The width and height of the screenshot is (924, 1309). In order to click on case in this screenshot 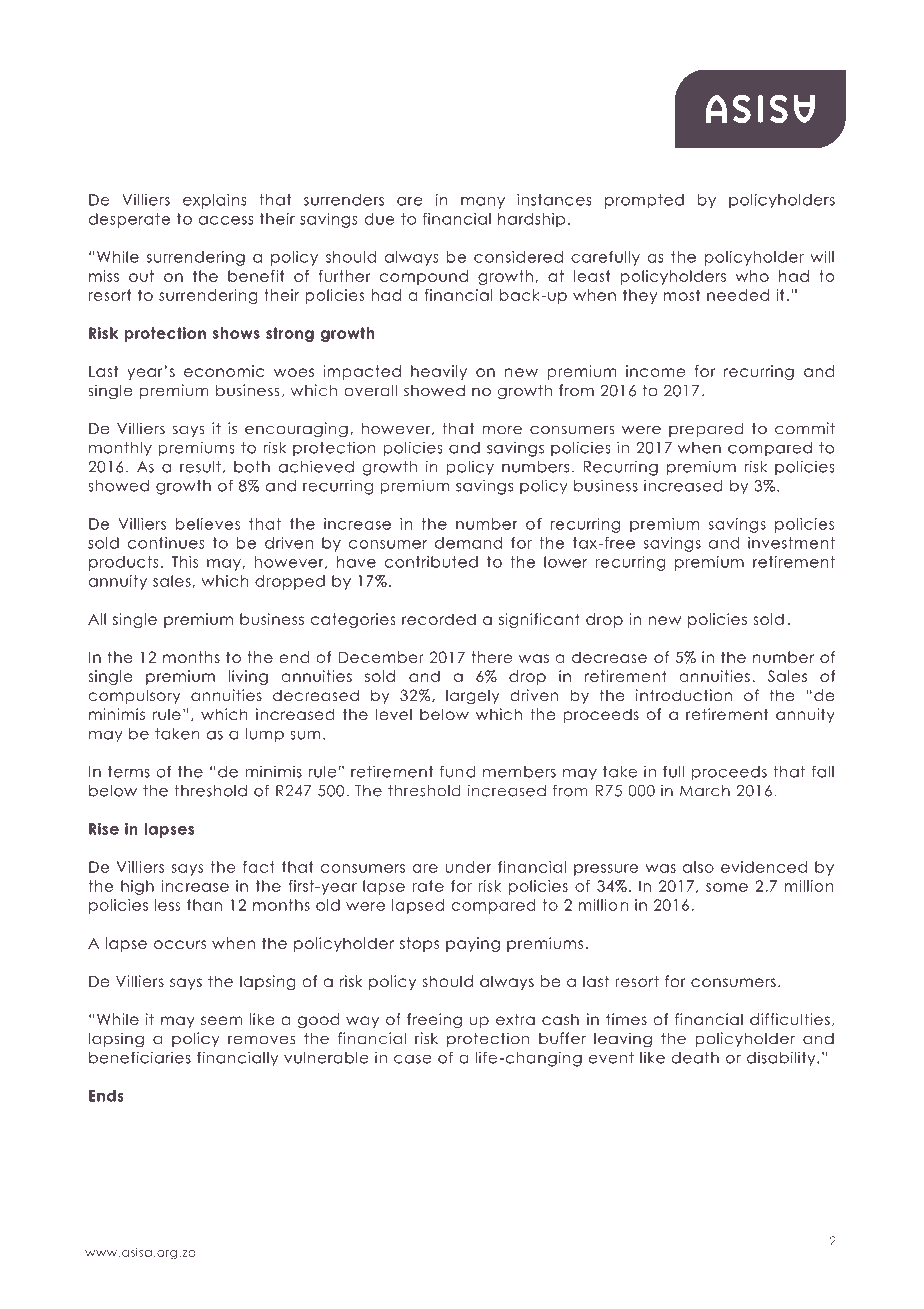, I will do `click(412, 1059)`.
